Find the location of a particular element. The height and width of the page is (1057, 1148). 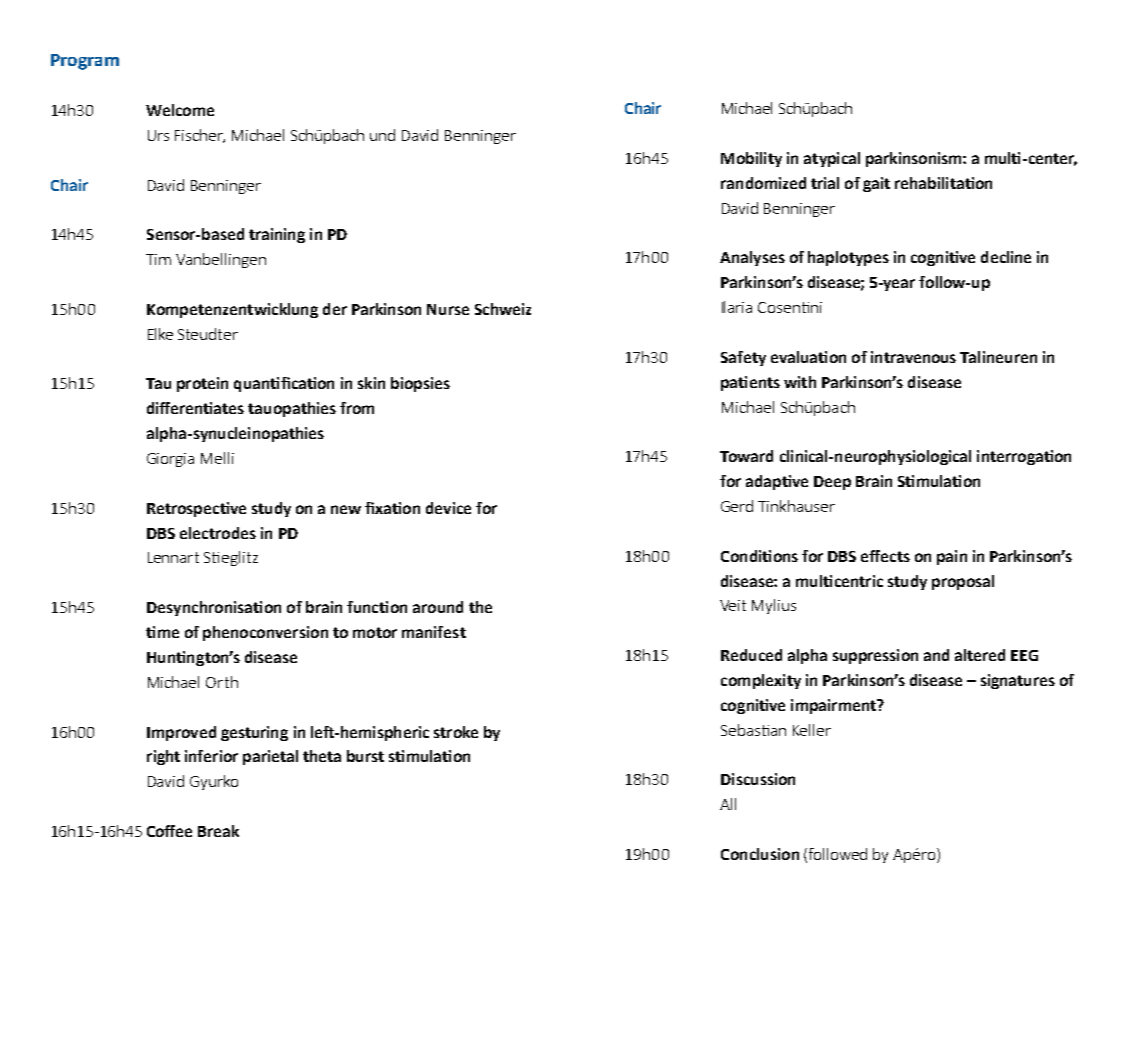

Break is located at coordinates (218, 831).
